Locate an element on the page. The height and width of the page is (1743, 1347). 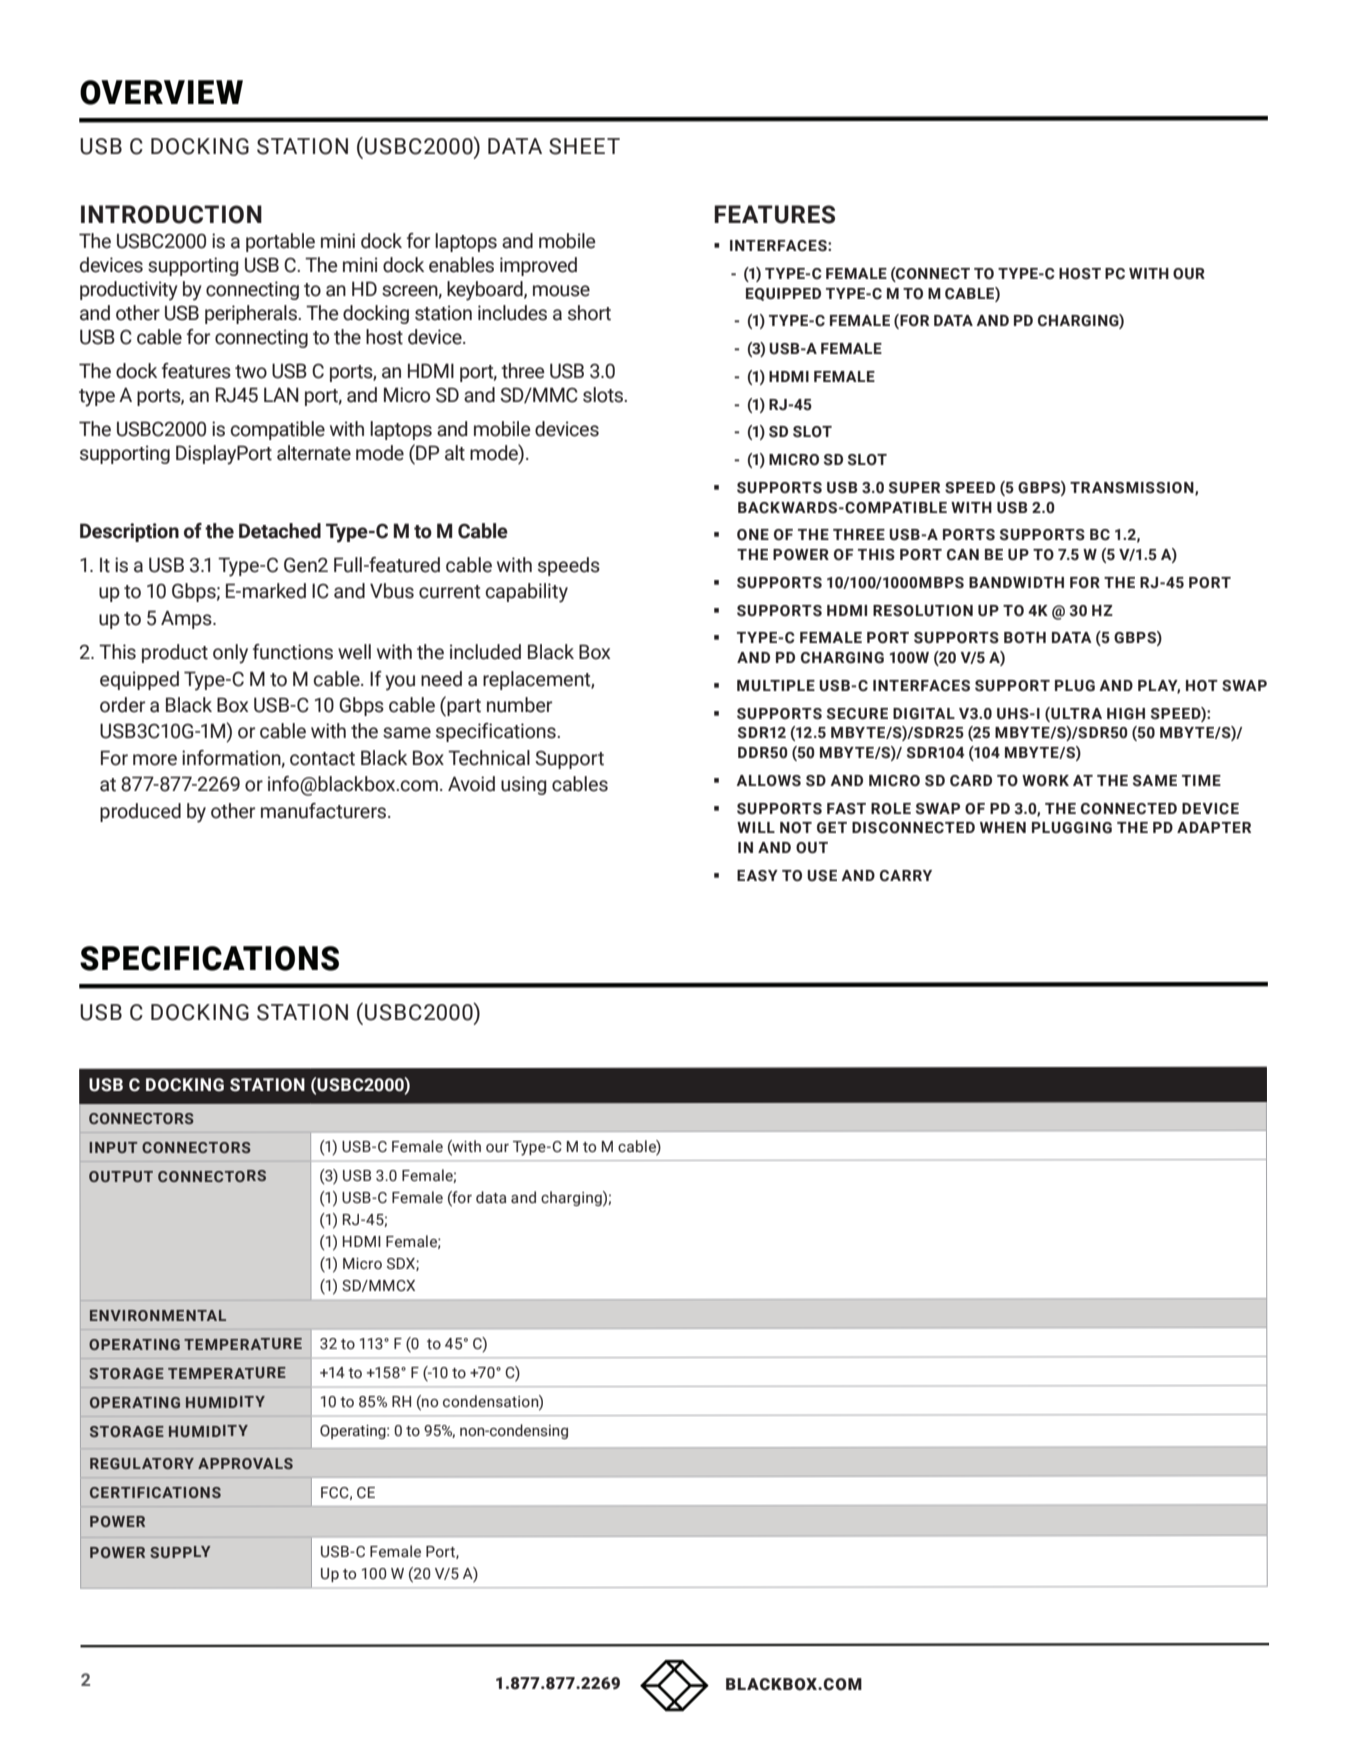
CERTIFICATIONS is located at coordinates (155, 1492).
